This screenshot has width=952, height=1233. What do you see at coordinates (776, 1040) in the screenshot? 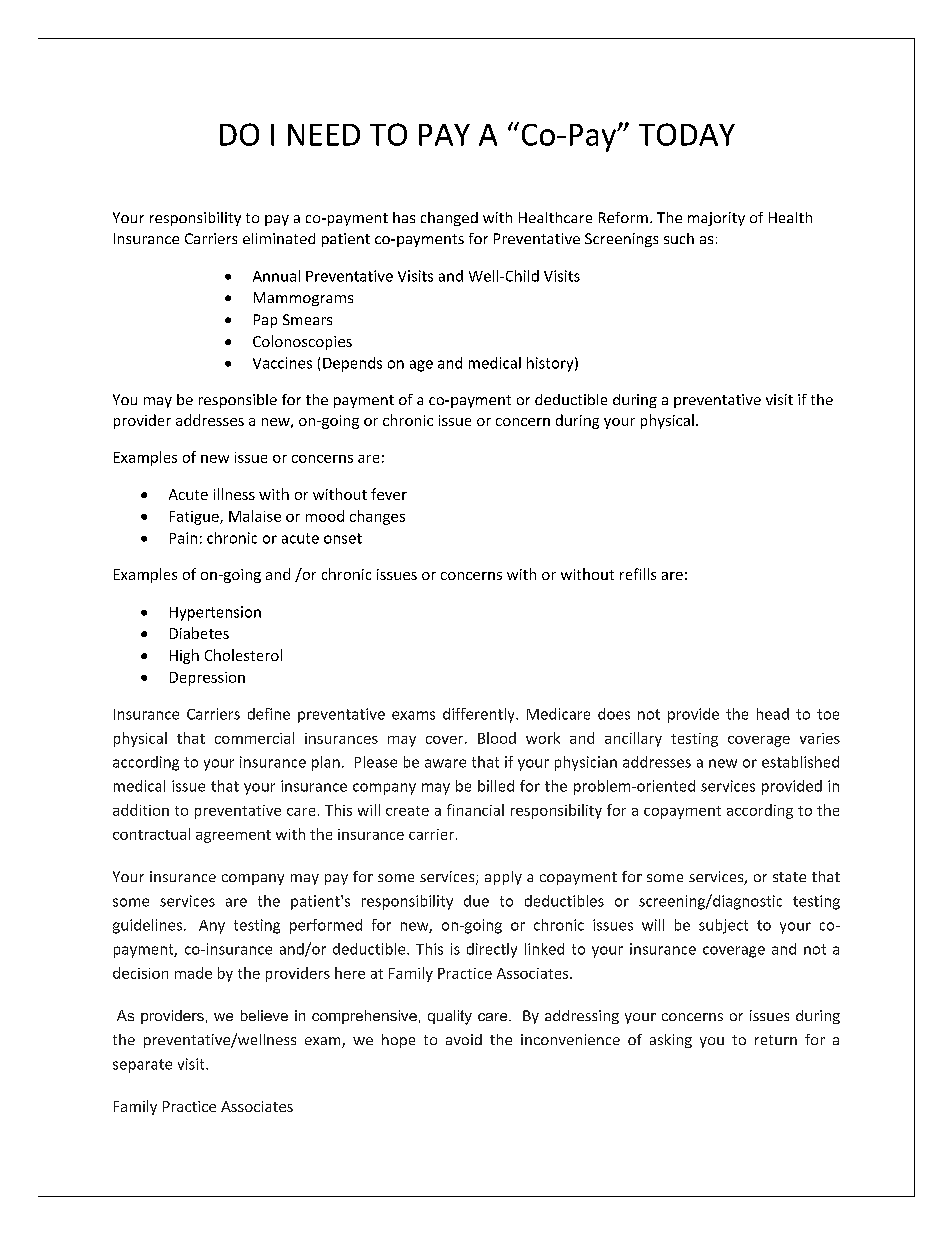
I see `return` at bounding box center [776, 1040].
